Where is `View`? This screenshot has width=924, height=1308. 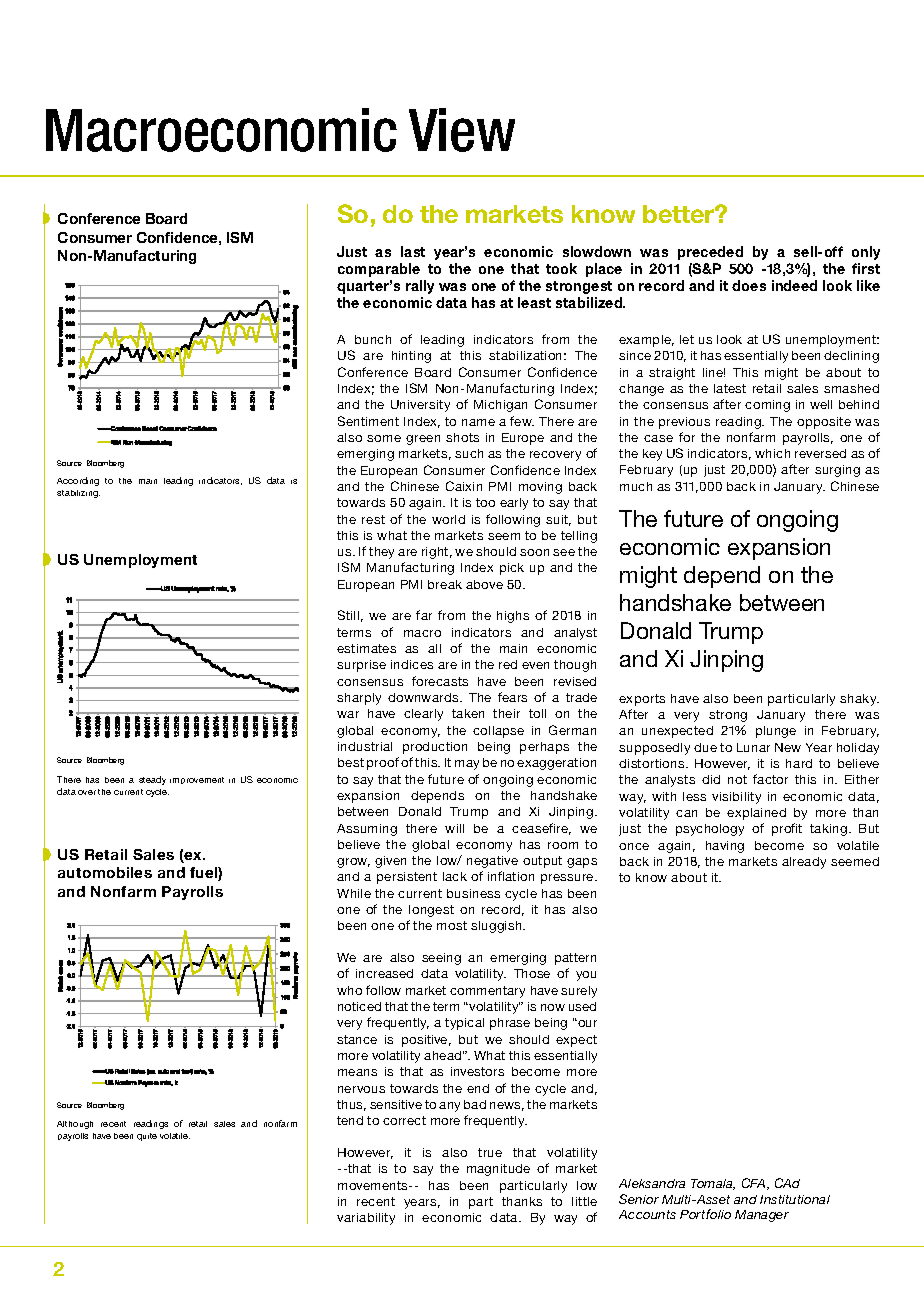
View is located at coordinates (462, 130).
